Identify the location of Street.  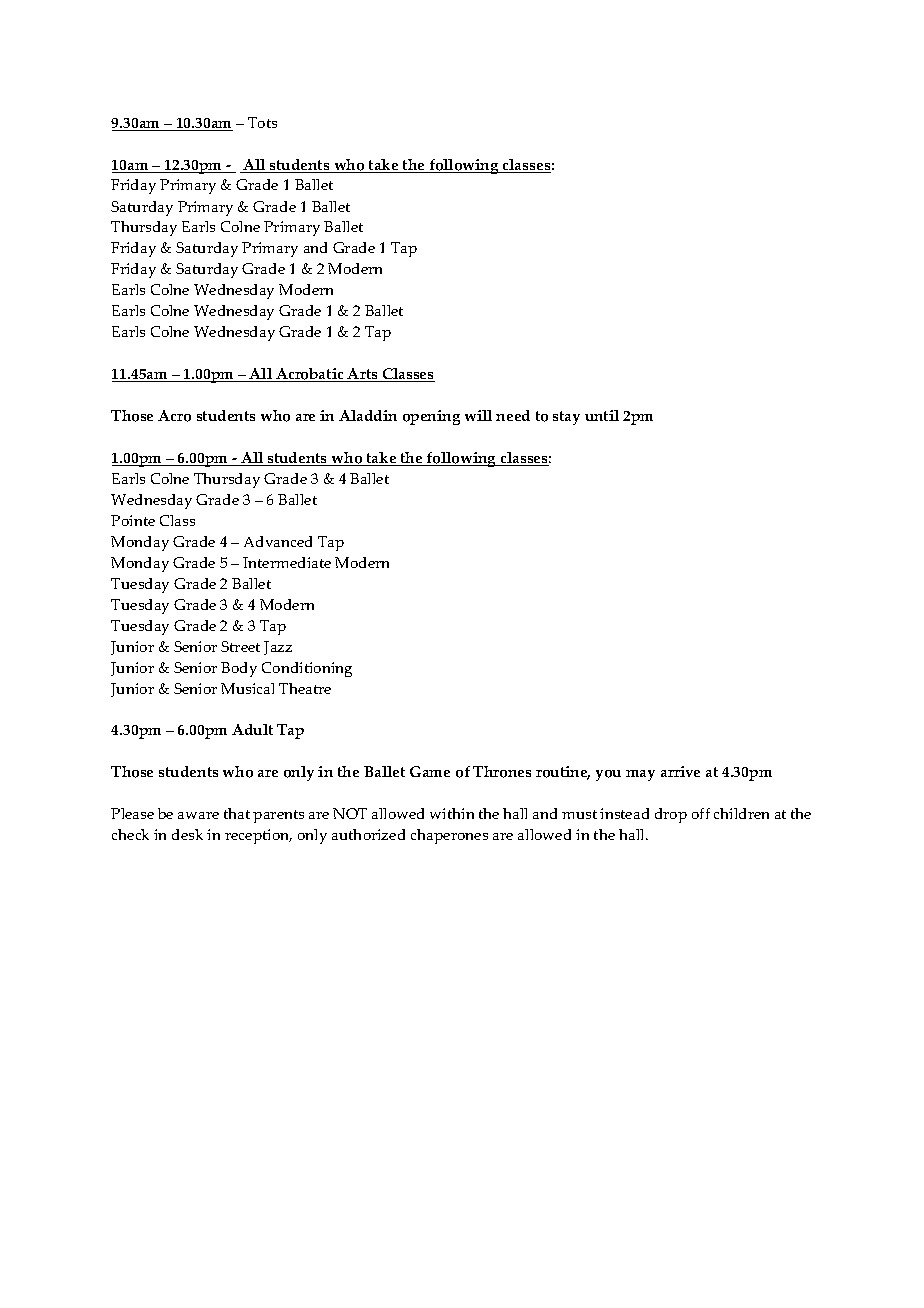
(240, 646).
